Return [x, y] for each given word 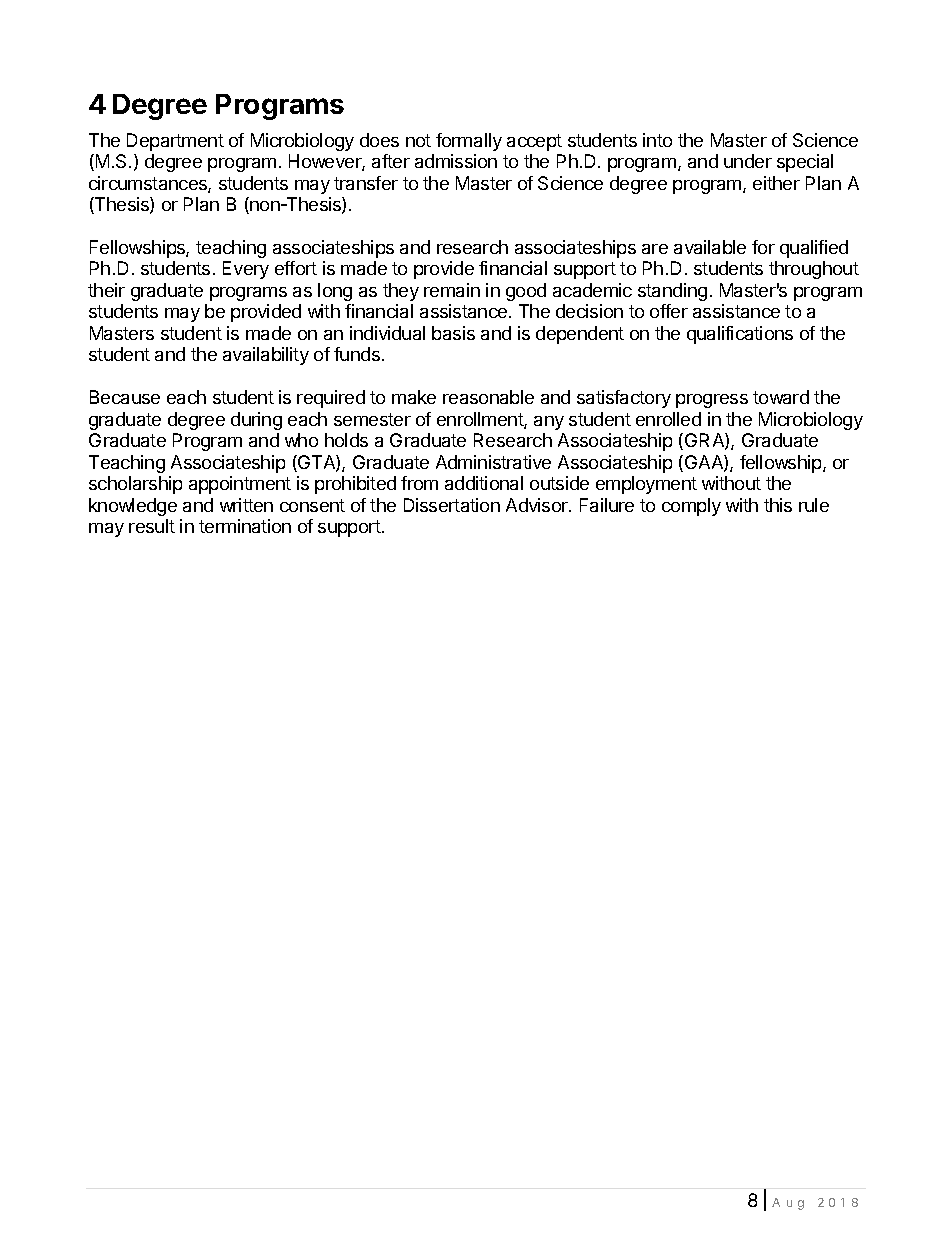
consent [312, 505]
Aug [788, 1204]
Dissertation [452, 505]
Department [175, 142]
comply [691, 507]
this [778, 505]
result [152, 526]
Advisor [538, 505]
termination [245, 526]
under [748, 161]
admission [456, 161]
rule [814, 505]
